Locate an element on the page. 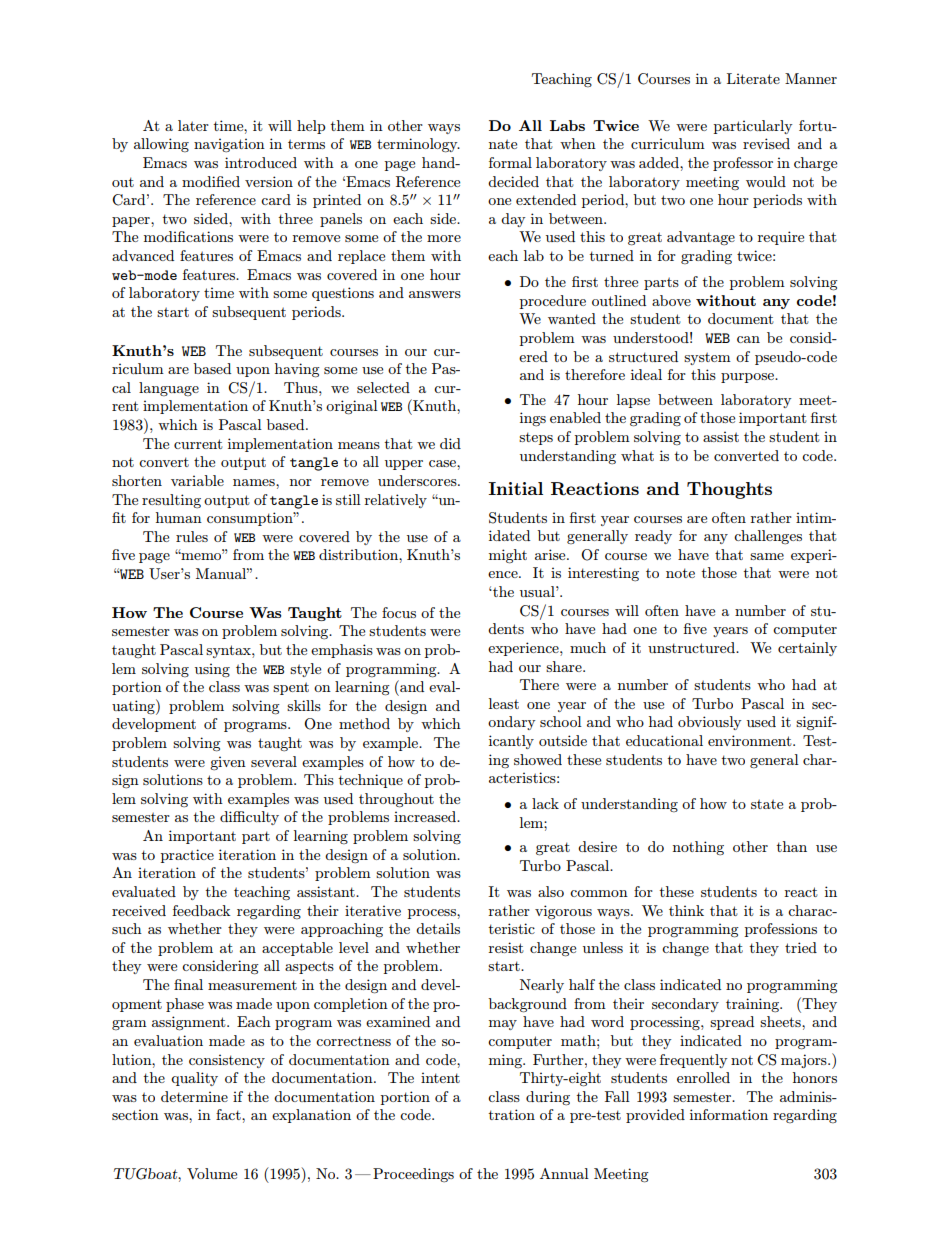 This page has width=952, height=1233. later is located at coordinates (193, 125).
